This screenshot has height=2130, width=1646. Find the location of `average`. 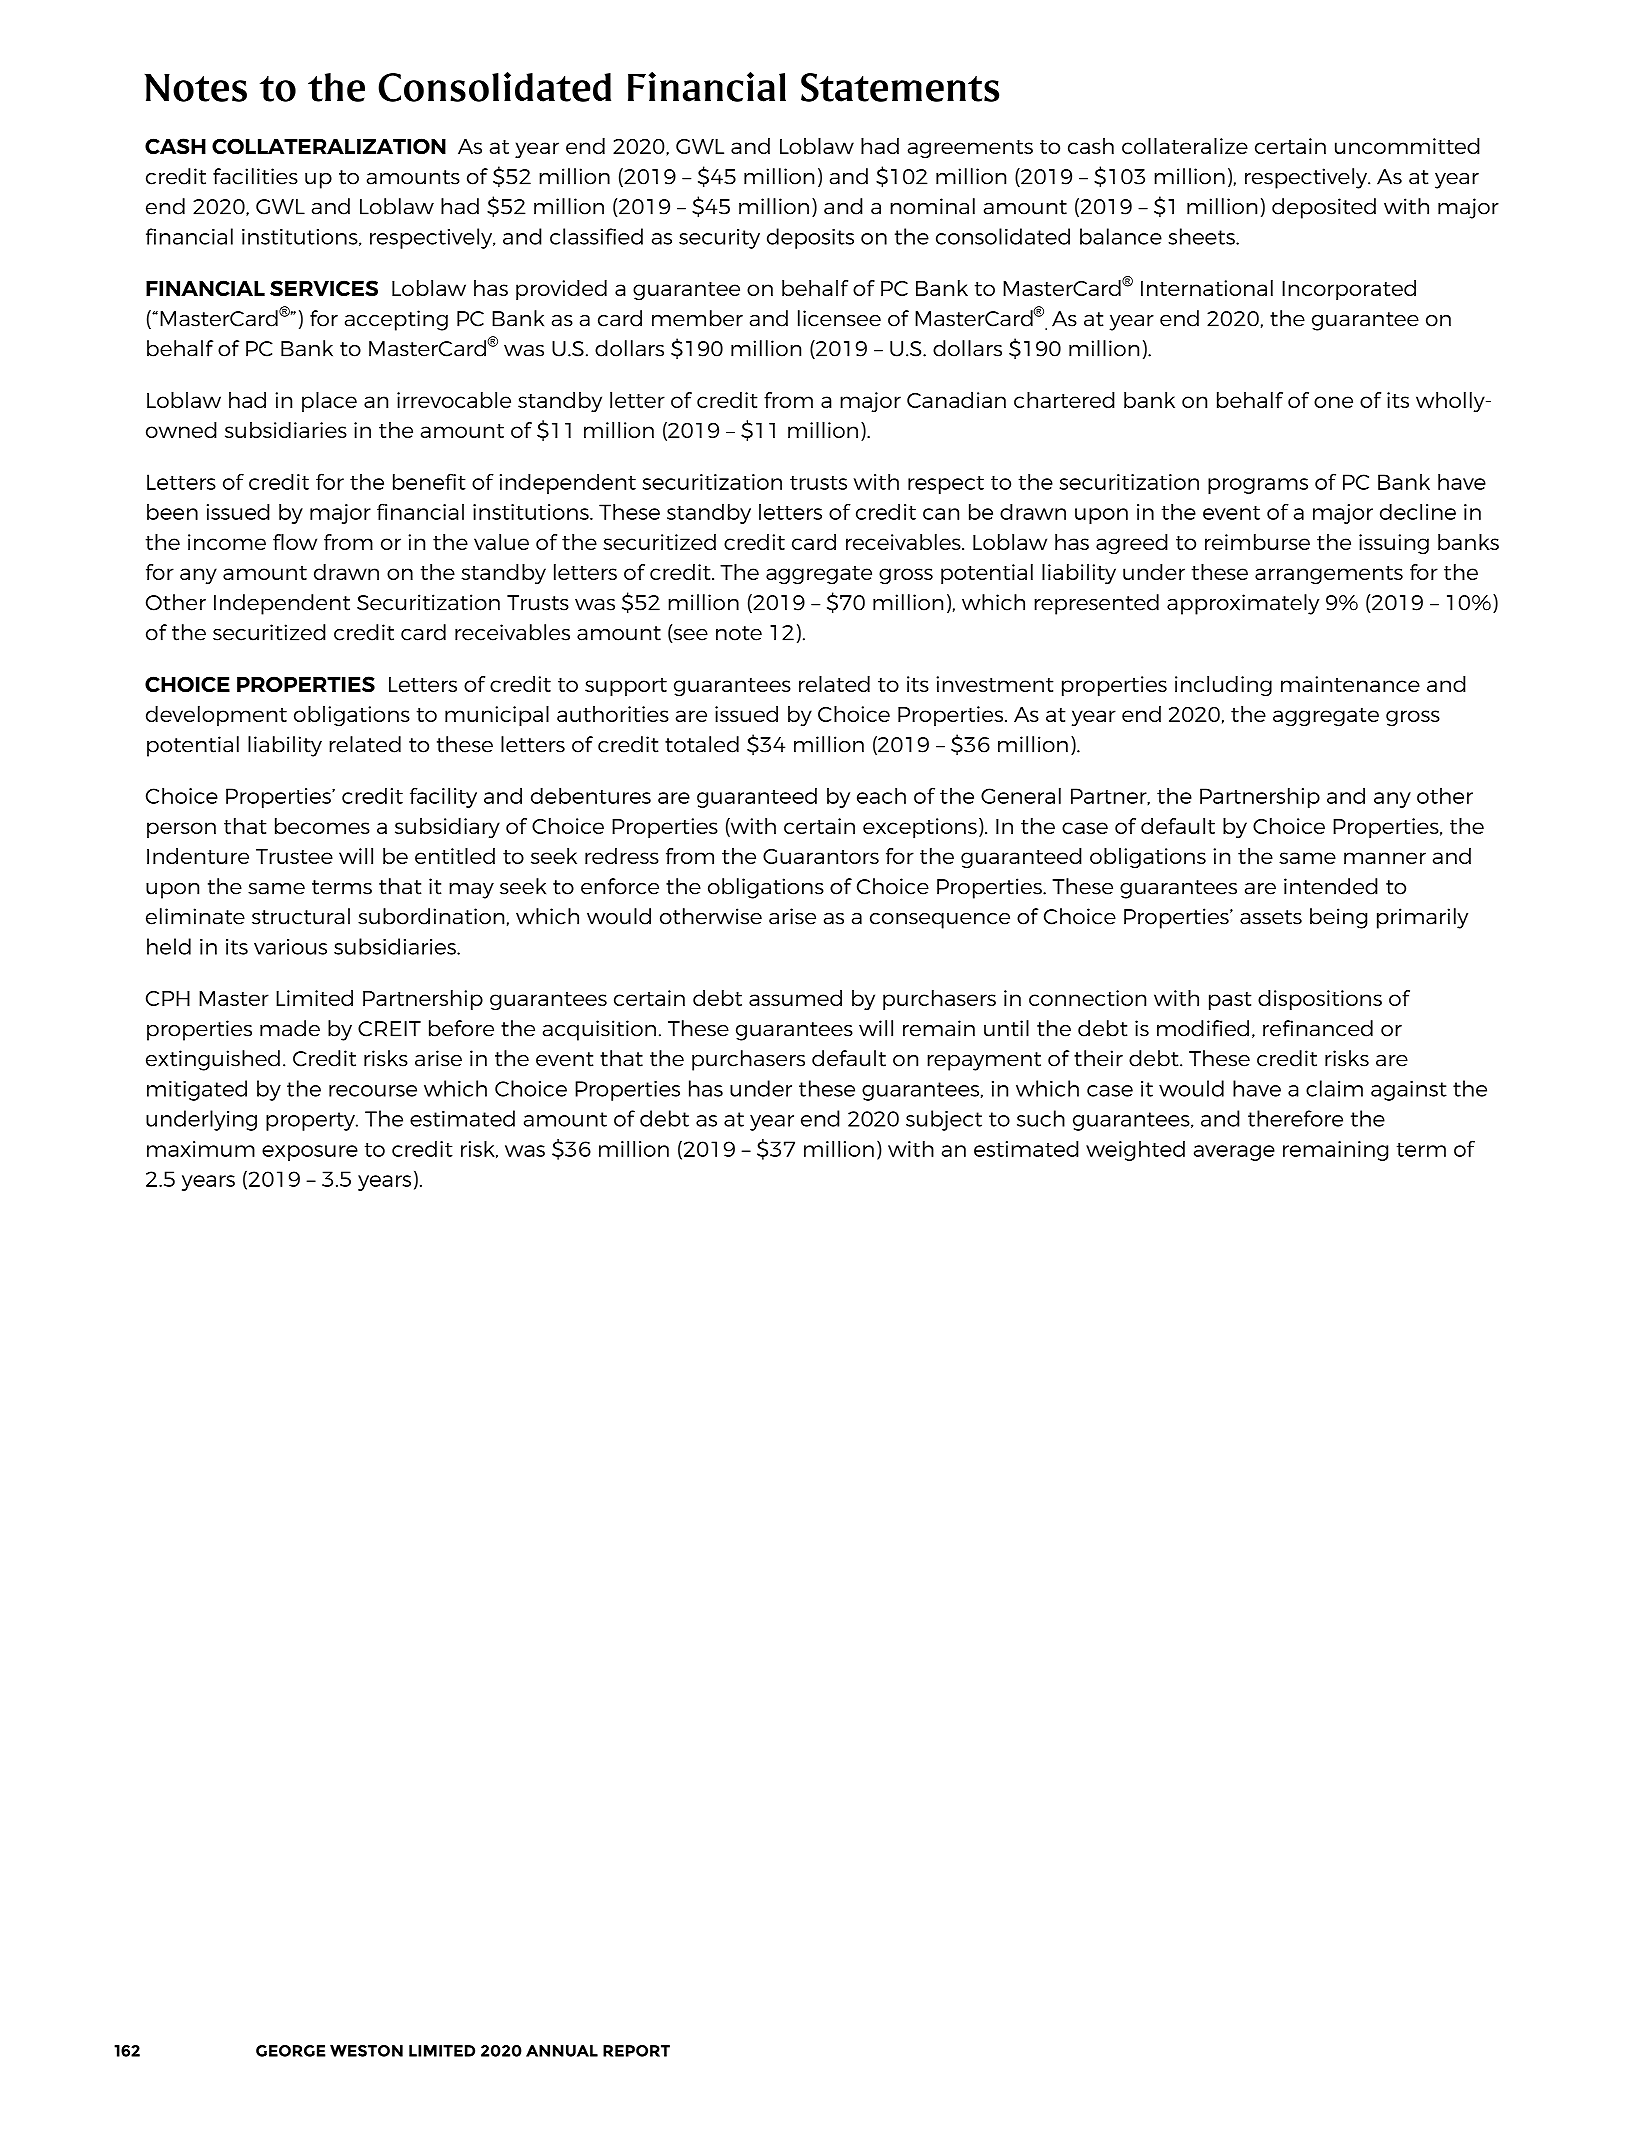

average is located at coordinates (1234, 1153).
